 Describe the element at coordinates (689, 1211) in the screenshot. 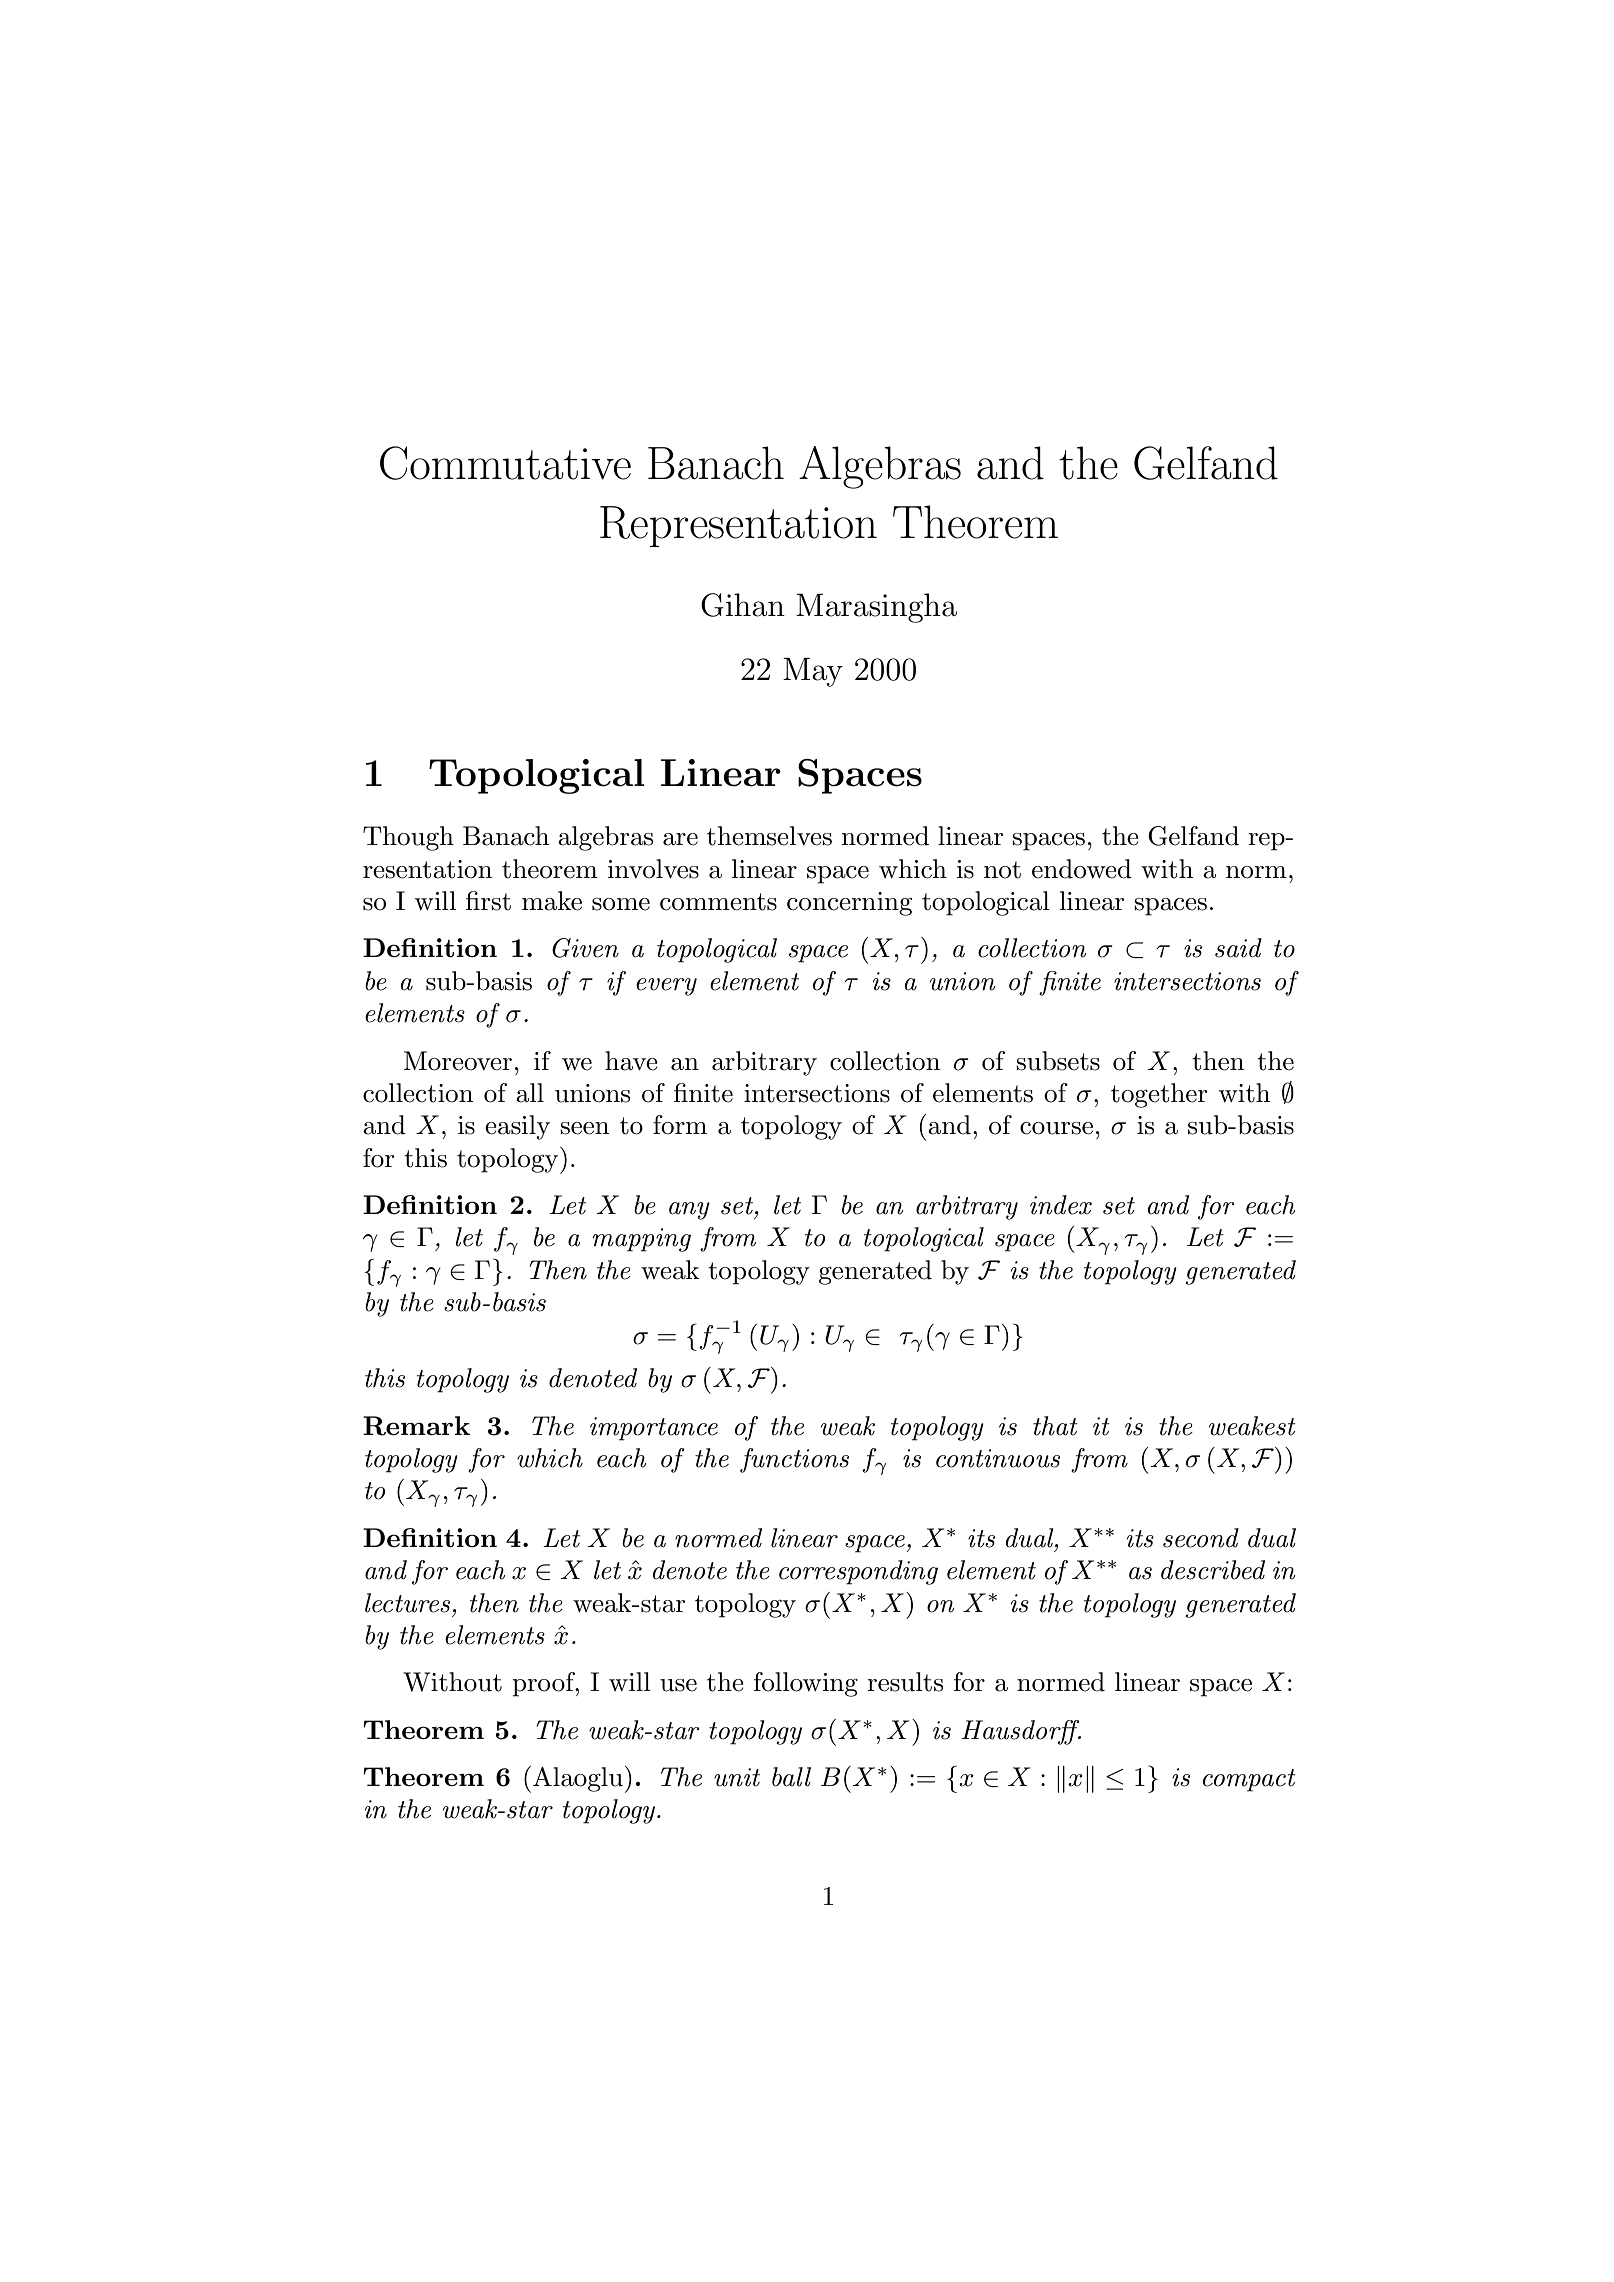

I see `any` at that location.
